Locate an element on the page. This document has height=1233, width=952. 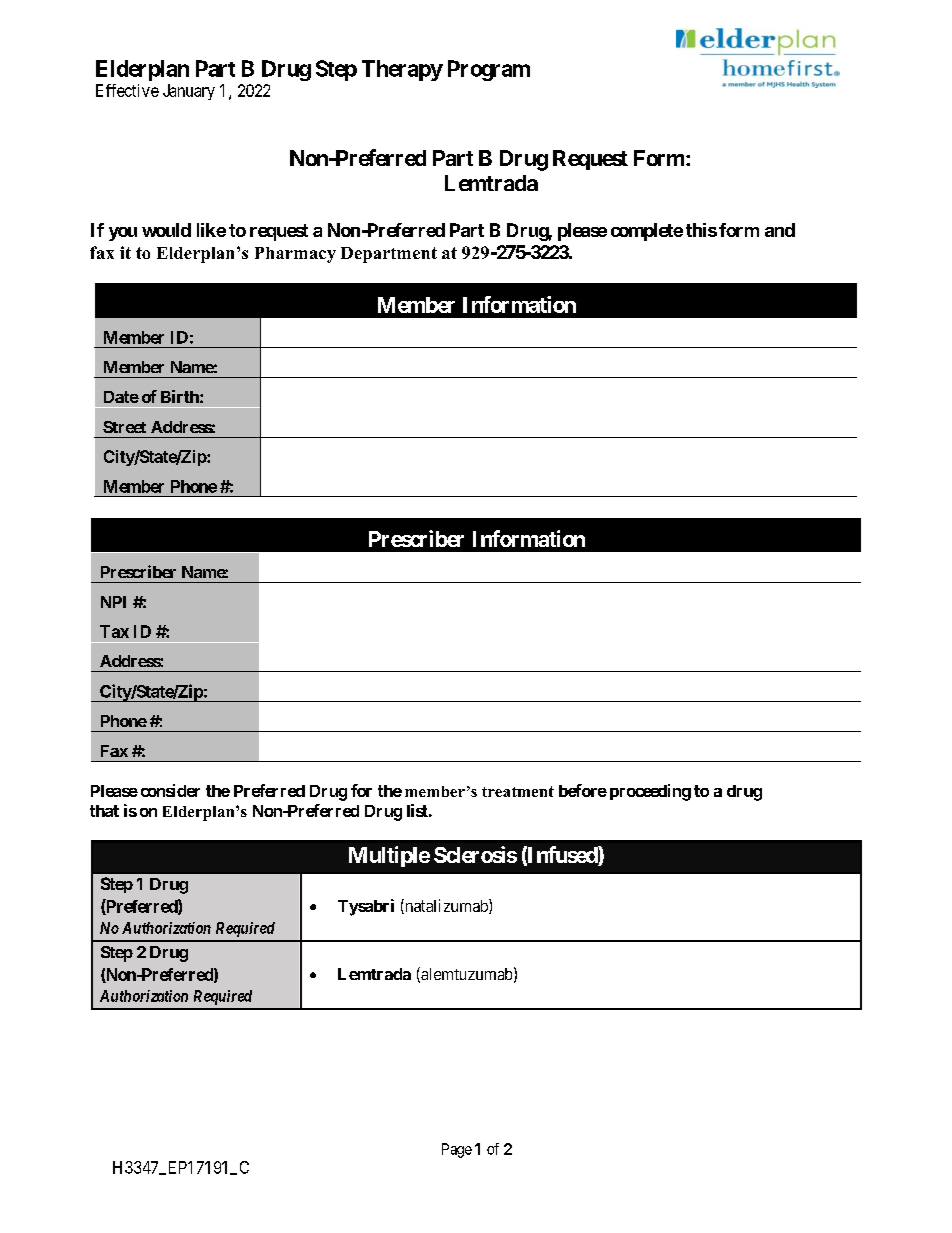
Pharmacy is located at coordinates (295, 255).
